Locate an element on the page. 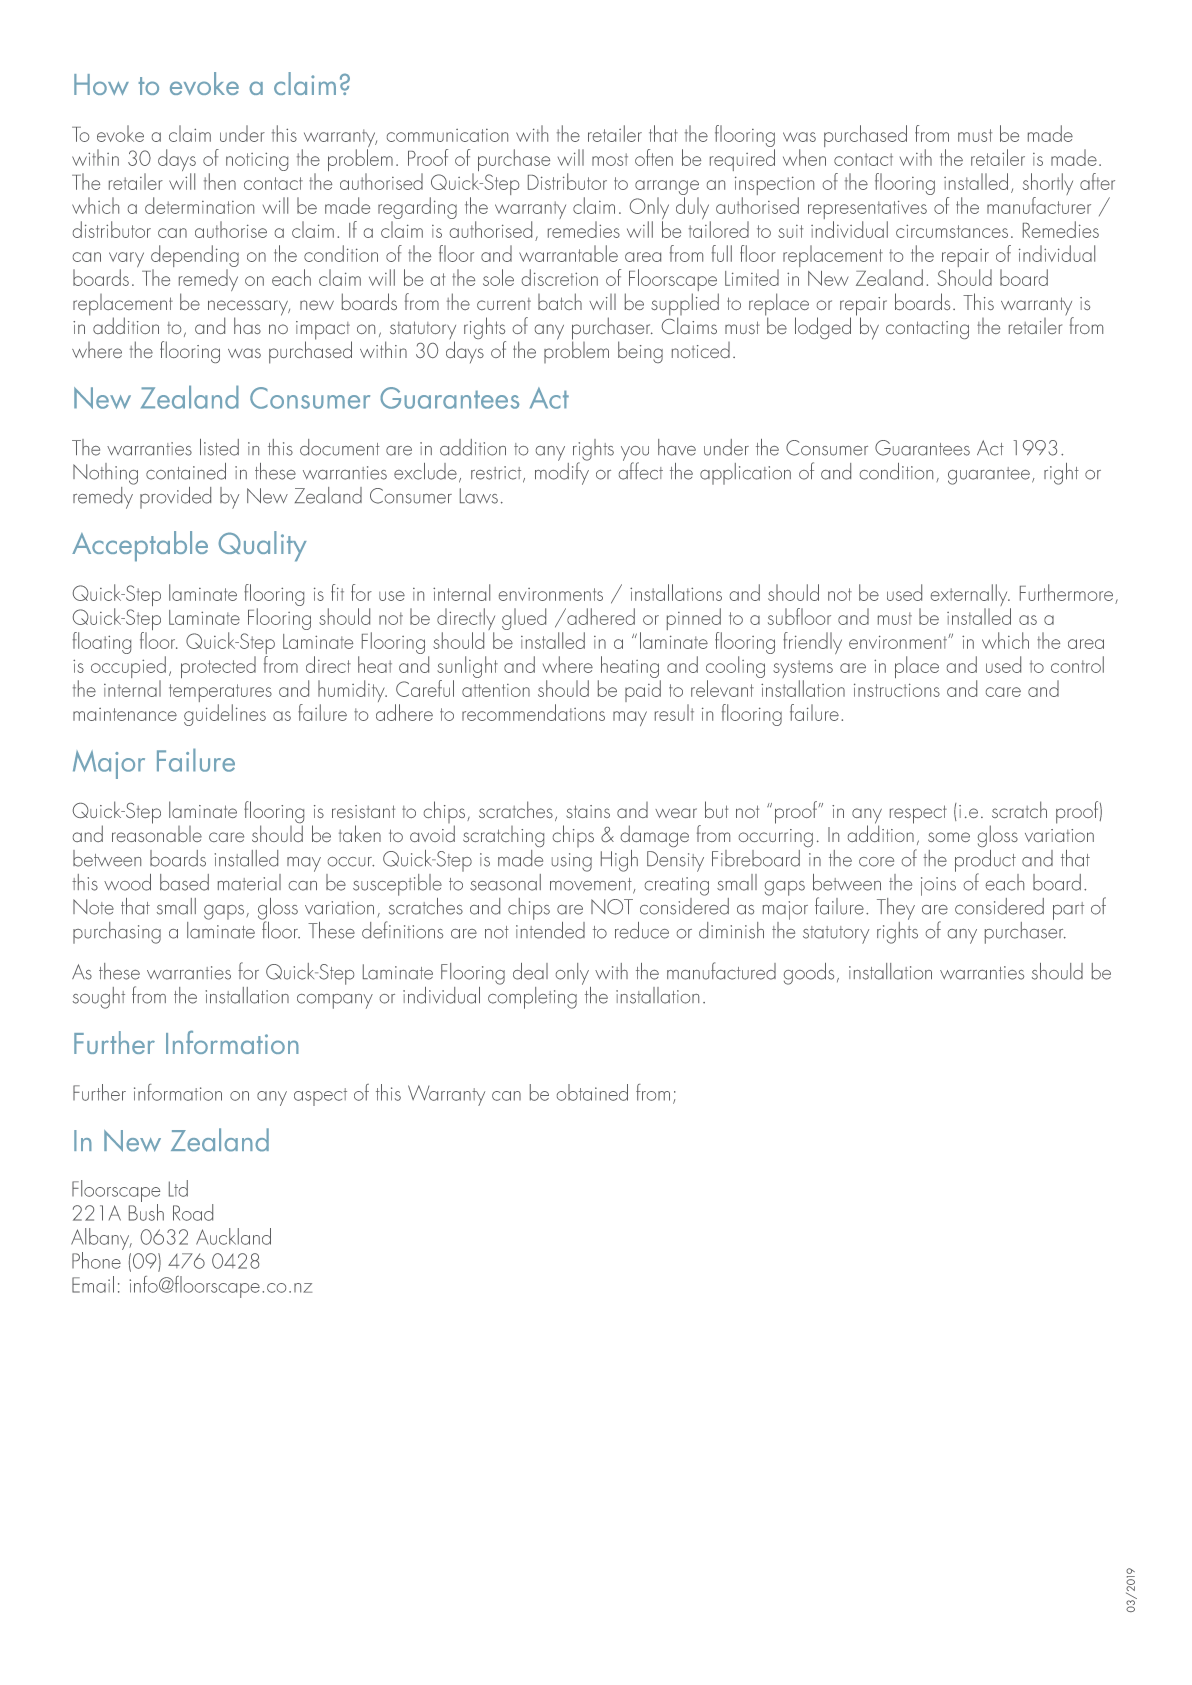 This image has width=1192, height=1685. lodged is located at coordinates (823, 328).
